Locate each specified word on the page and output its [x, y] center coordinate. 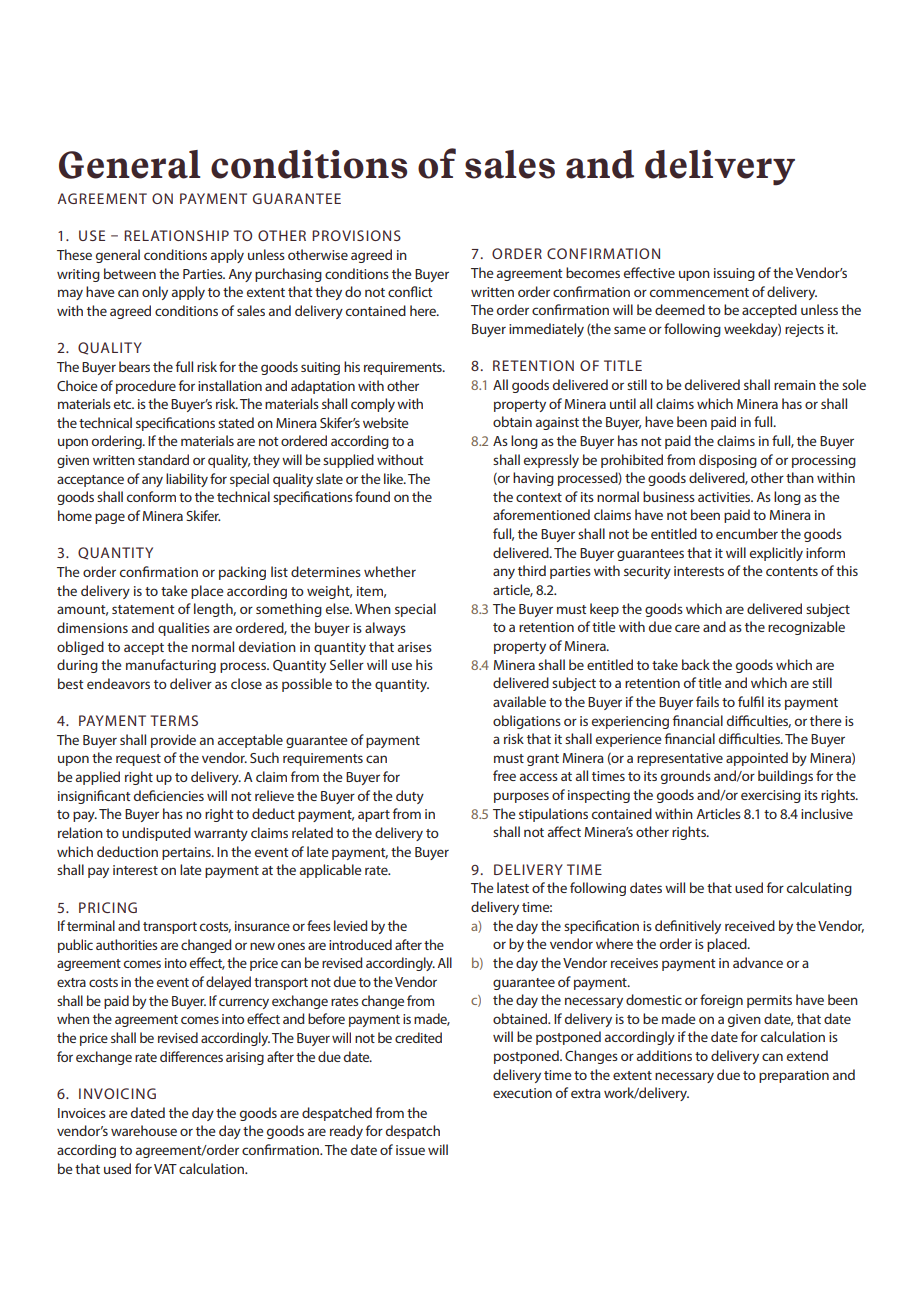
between [130, 273]
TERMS [174, 720]
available [519, 701]
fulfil [751, 701]
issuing [734, 274]
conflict [410, 291]
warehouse [144, 1130]
